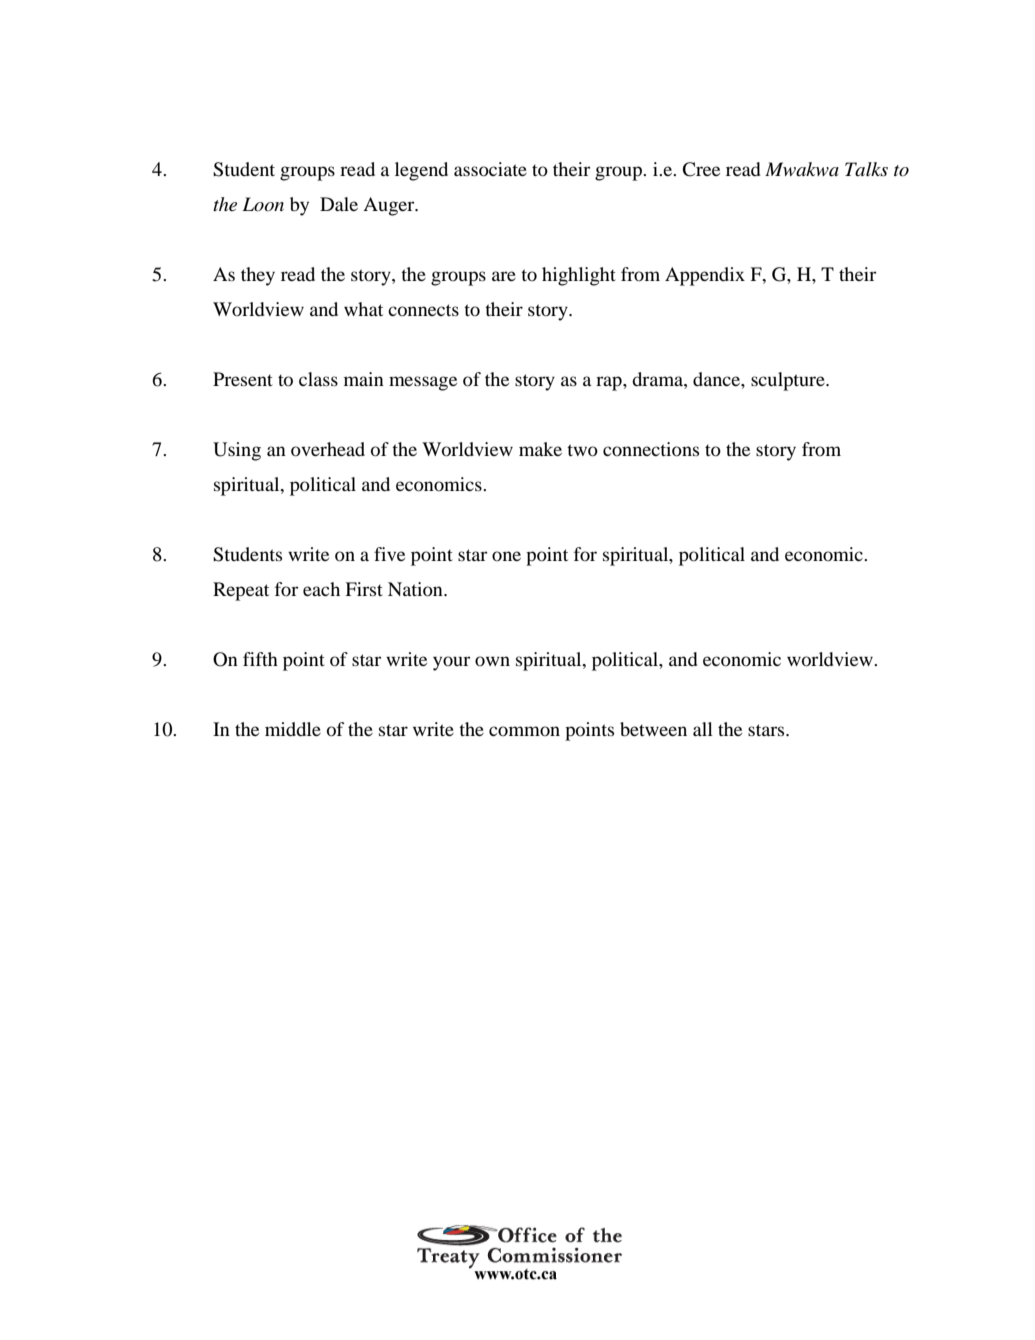 Image resolution: width=1035 pixels, height=1340 pixels. Describe the element at coordinates (703, 729) in the document. I see `all` at that location.
